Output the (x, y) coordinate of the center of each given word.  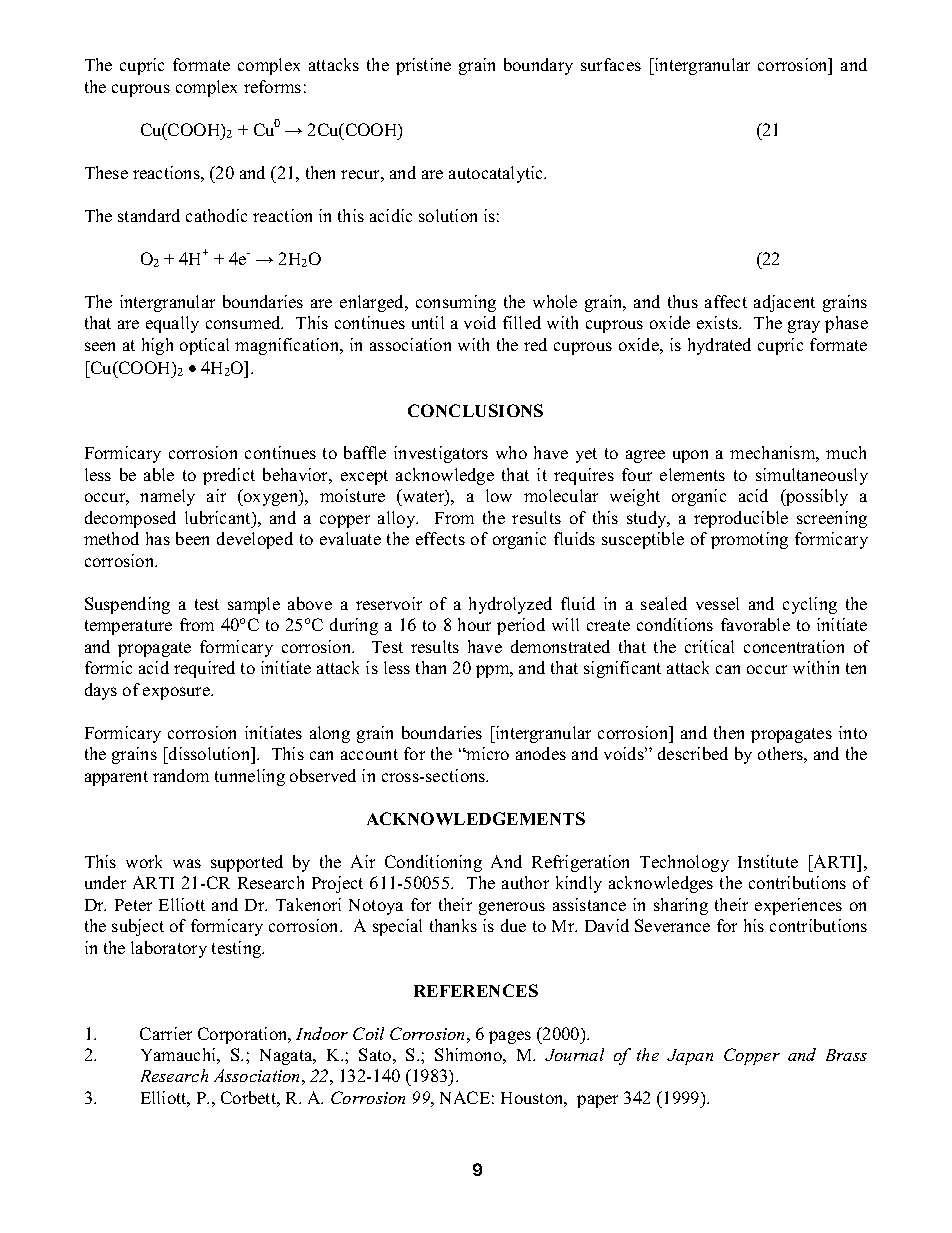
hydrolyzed (510, 605)
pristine (423, 66)
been (192, 538)
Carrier (166, 1033)
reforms (272, 86)
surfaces (611, 64)
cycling (810, 605)
